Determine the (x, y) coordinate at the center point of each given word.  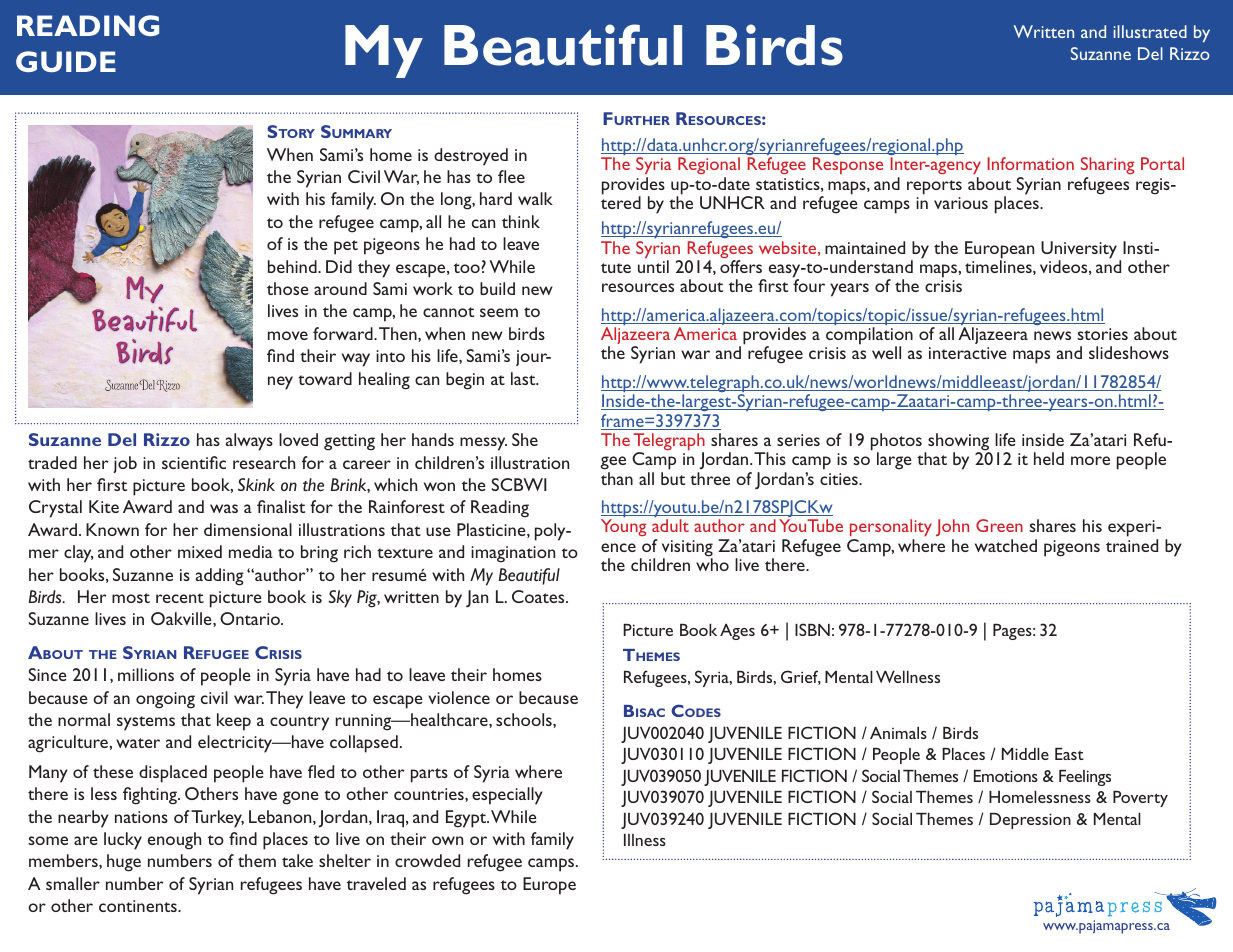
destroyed (471, 157)
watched (1006, 545)
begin (465, 381)
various (961, 203)
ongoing (165, 700)
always (249, 442)
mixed (200, 551)
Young (624, 527)
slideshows (1129, 352)
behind (293, 266)
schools (525, 719)
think (521, 221)
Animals (898, 733)
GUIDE (66, 61)
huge (124, 863)
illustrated (1150, 31)
